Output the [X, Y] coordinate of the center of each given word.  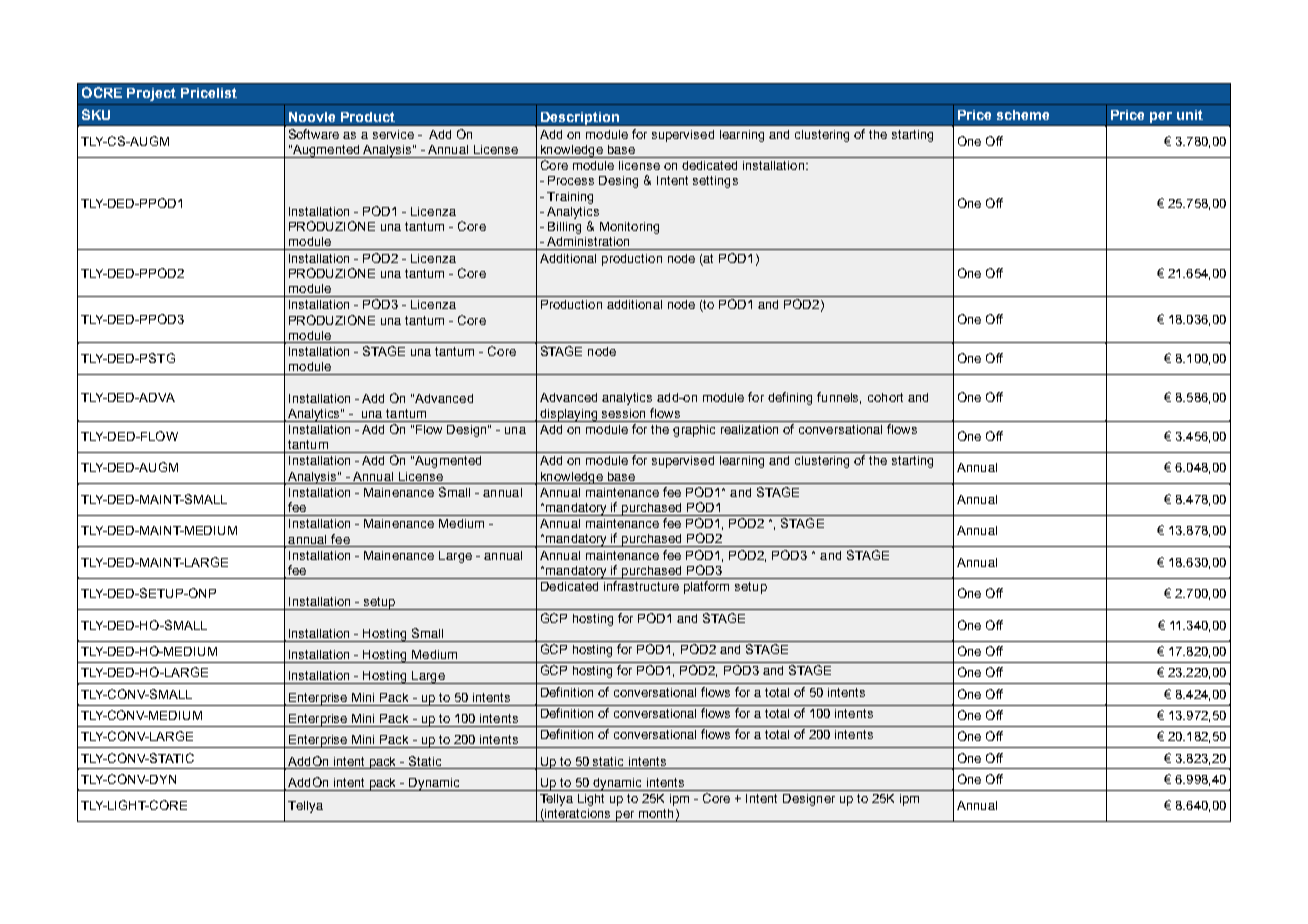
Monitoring [629, 228]
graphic [694, 431]
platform [706, 587]
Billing [564, 228]
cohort [885, 397]
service [393, 134]
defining [790, 398]
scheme [1023, 115]
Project [151, 94]
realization [749, 429]
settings [715, 182]
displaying [569, 415]
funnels [839, 398]
